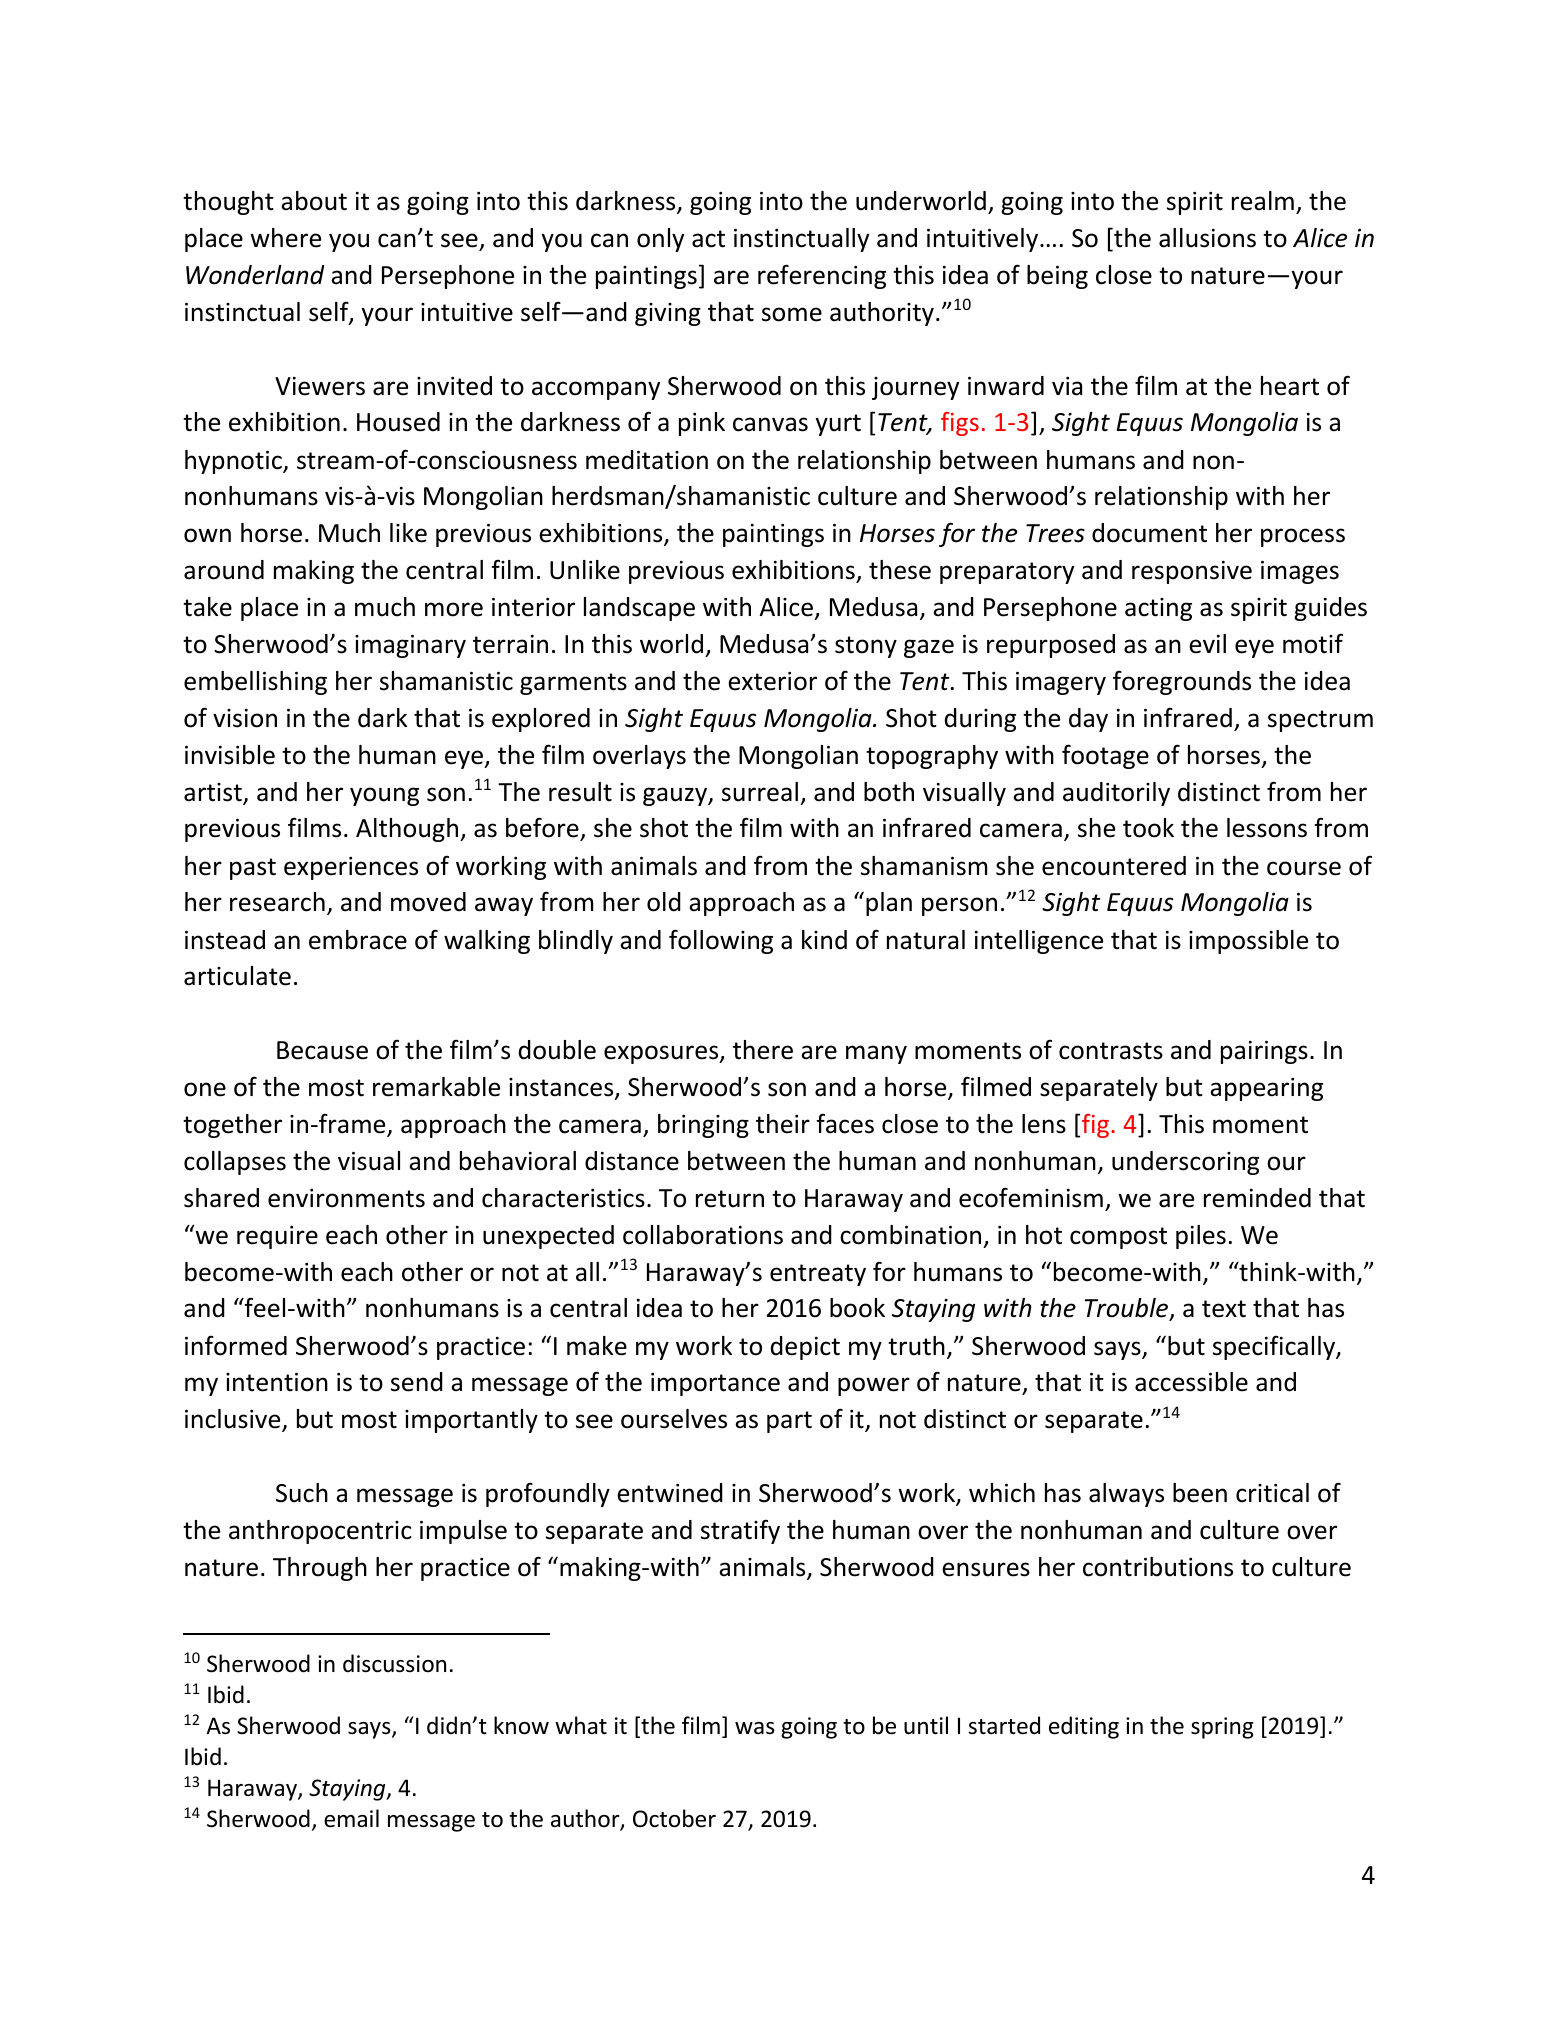 This screenshot has height=2018, width=1559. What do you see at coordinates (322, 1050) in the screenshot?
I see `Because` at bounding box center [322, 1050].
